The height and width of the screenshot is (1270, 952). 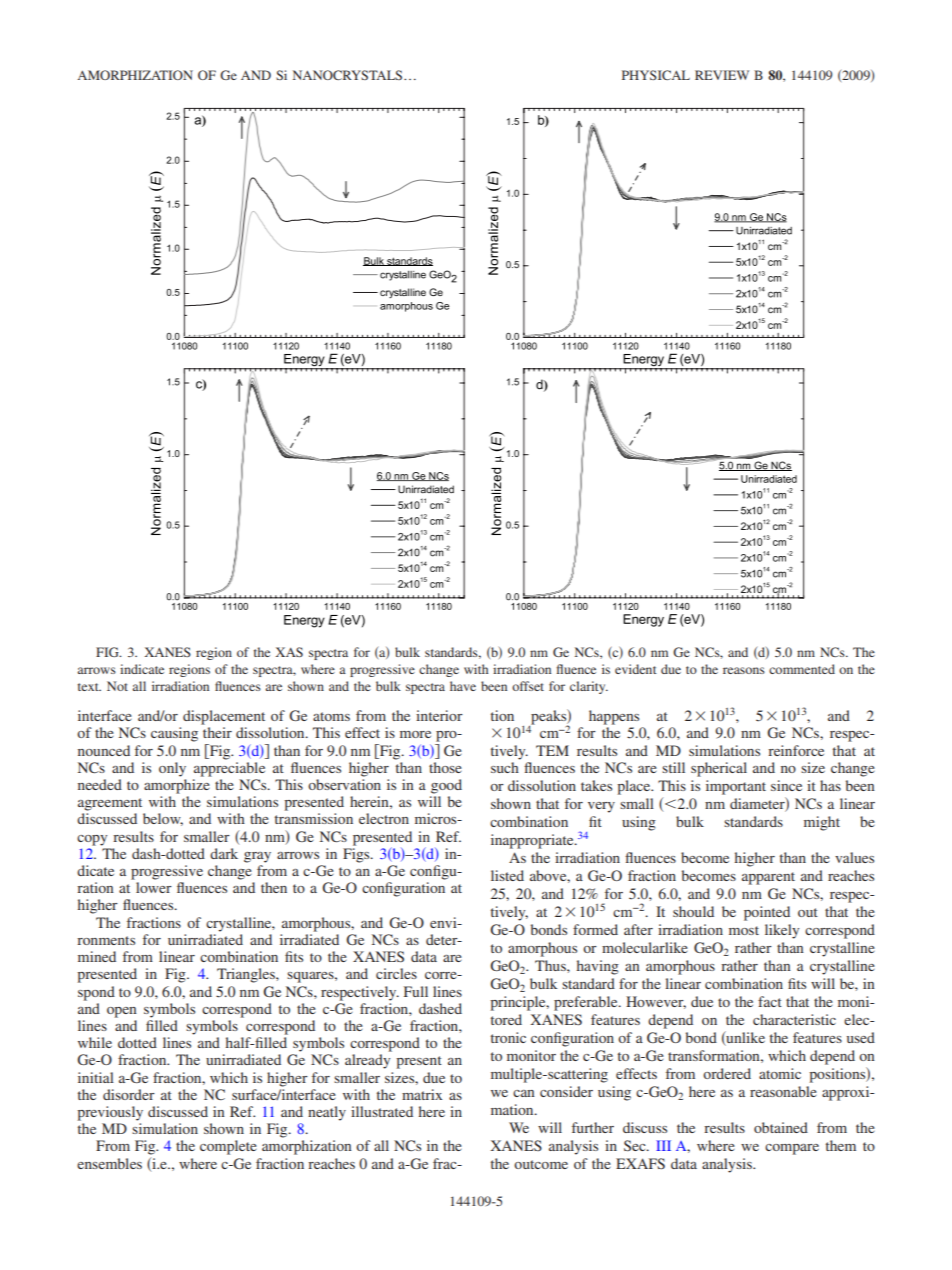 I want to click on have, so click(x=463, y=686).
